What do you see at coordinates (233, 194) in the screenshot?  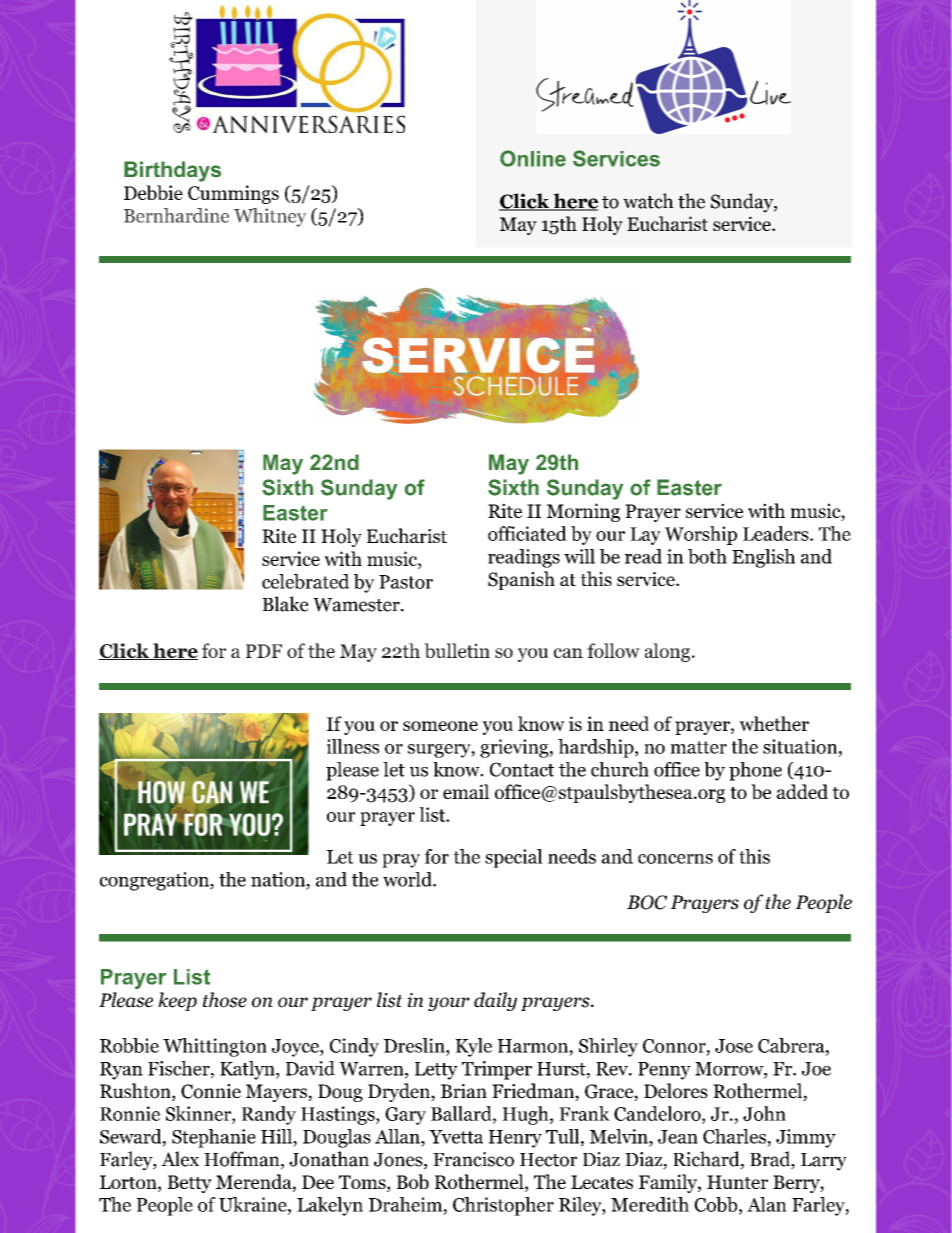 I see `Cummings` at bounding box center [233, 194].
